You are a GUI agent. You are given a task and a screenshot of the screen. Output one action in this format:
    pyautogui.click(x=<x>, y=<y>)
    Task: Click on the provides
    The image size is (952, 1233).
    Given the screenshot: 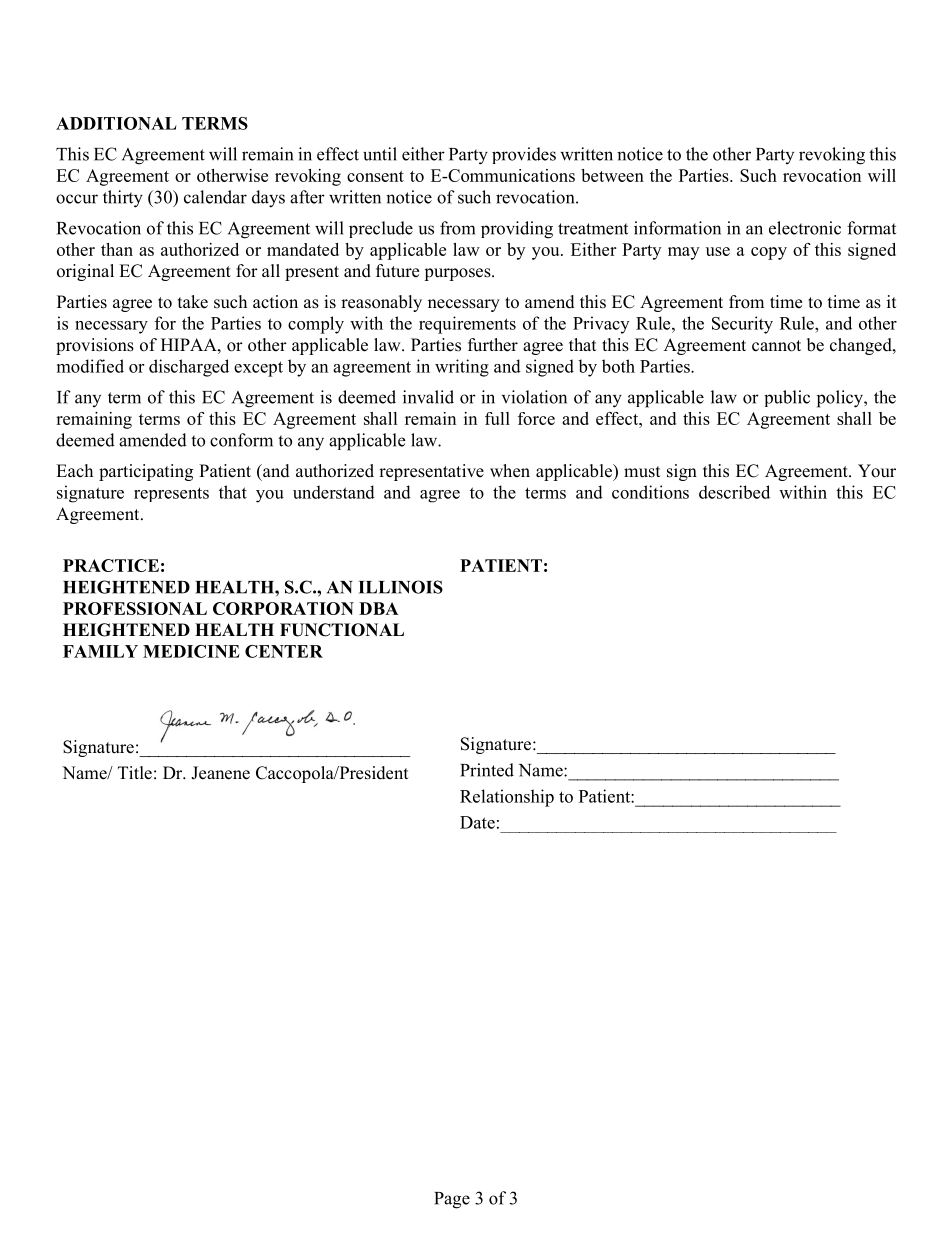 What is the action you would take?
    pyautogui.click(x=524, y=155)
